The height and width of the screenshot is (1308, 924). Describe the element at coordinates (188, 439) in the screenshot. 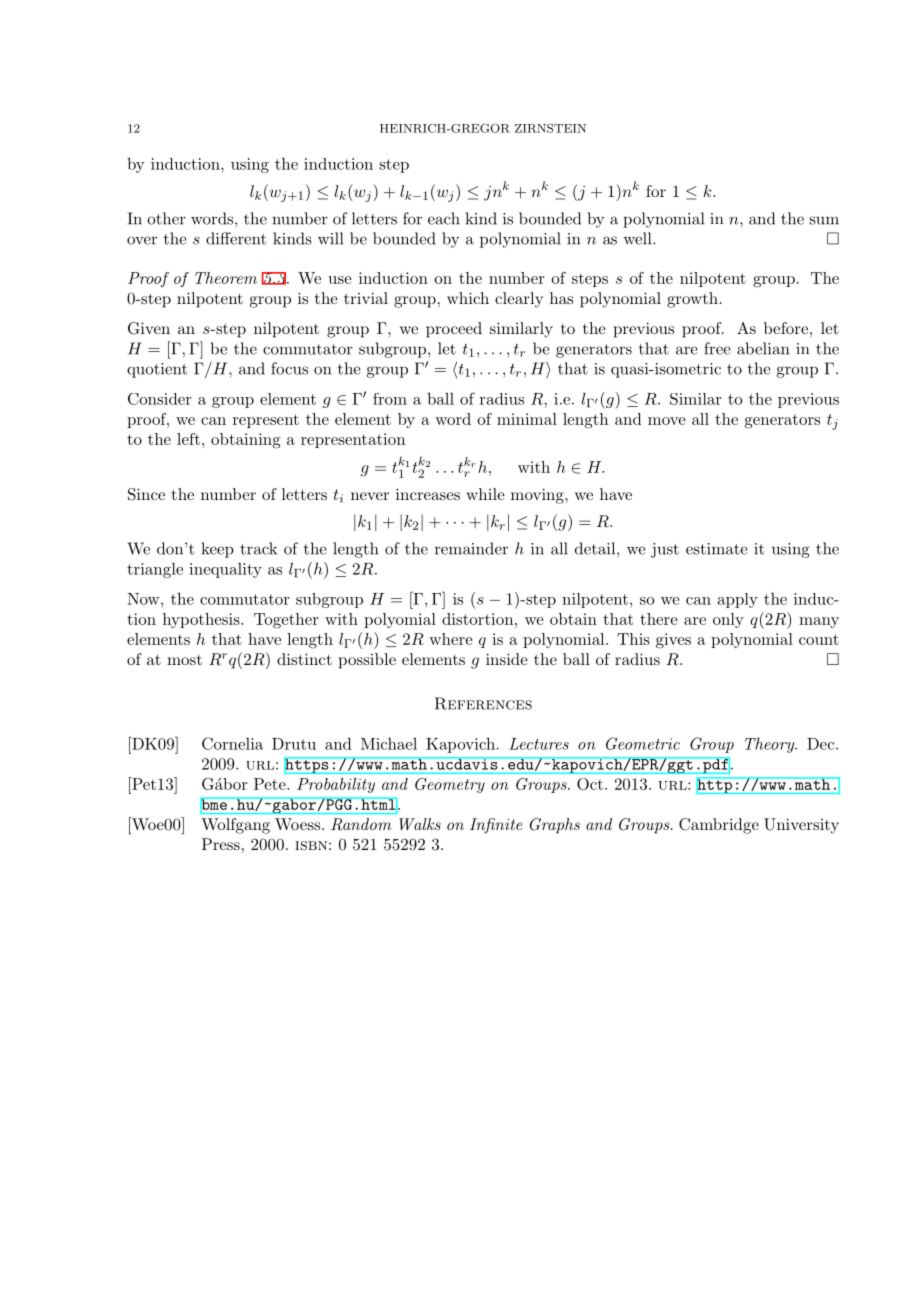

I see `left` at that location.
